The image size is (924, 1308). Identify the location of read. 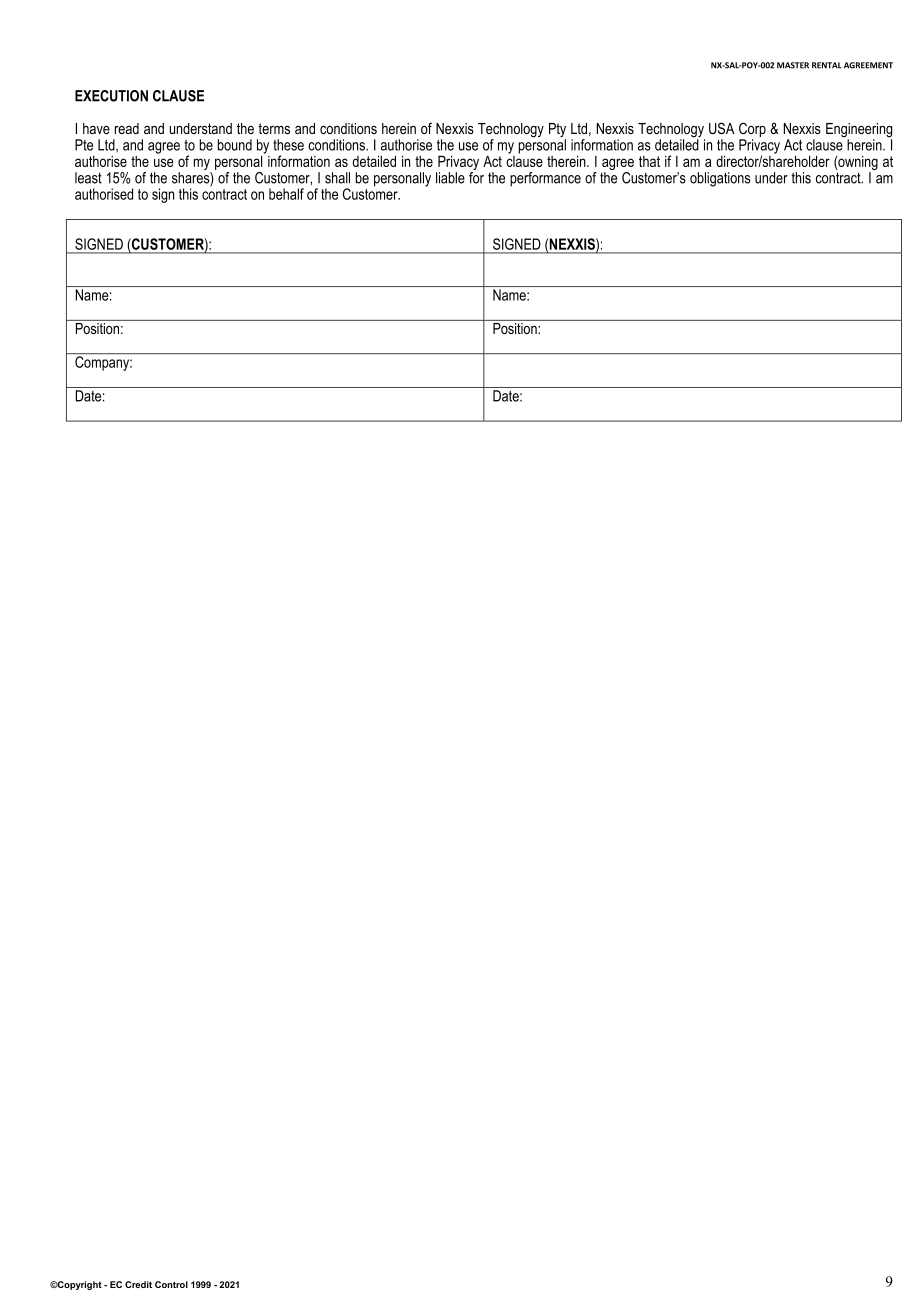
(127, 128).
